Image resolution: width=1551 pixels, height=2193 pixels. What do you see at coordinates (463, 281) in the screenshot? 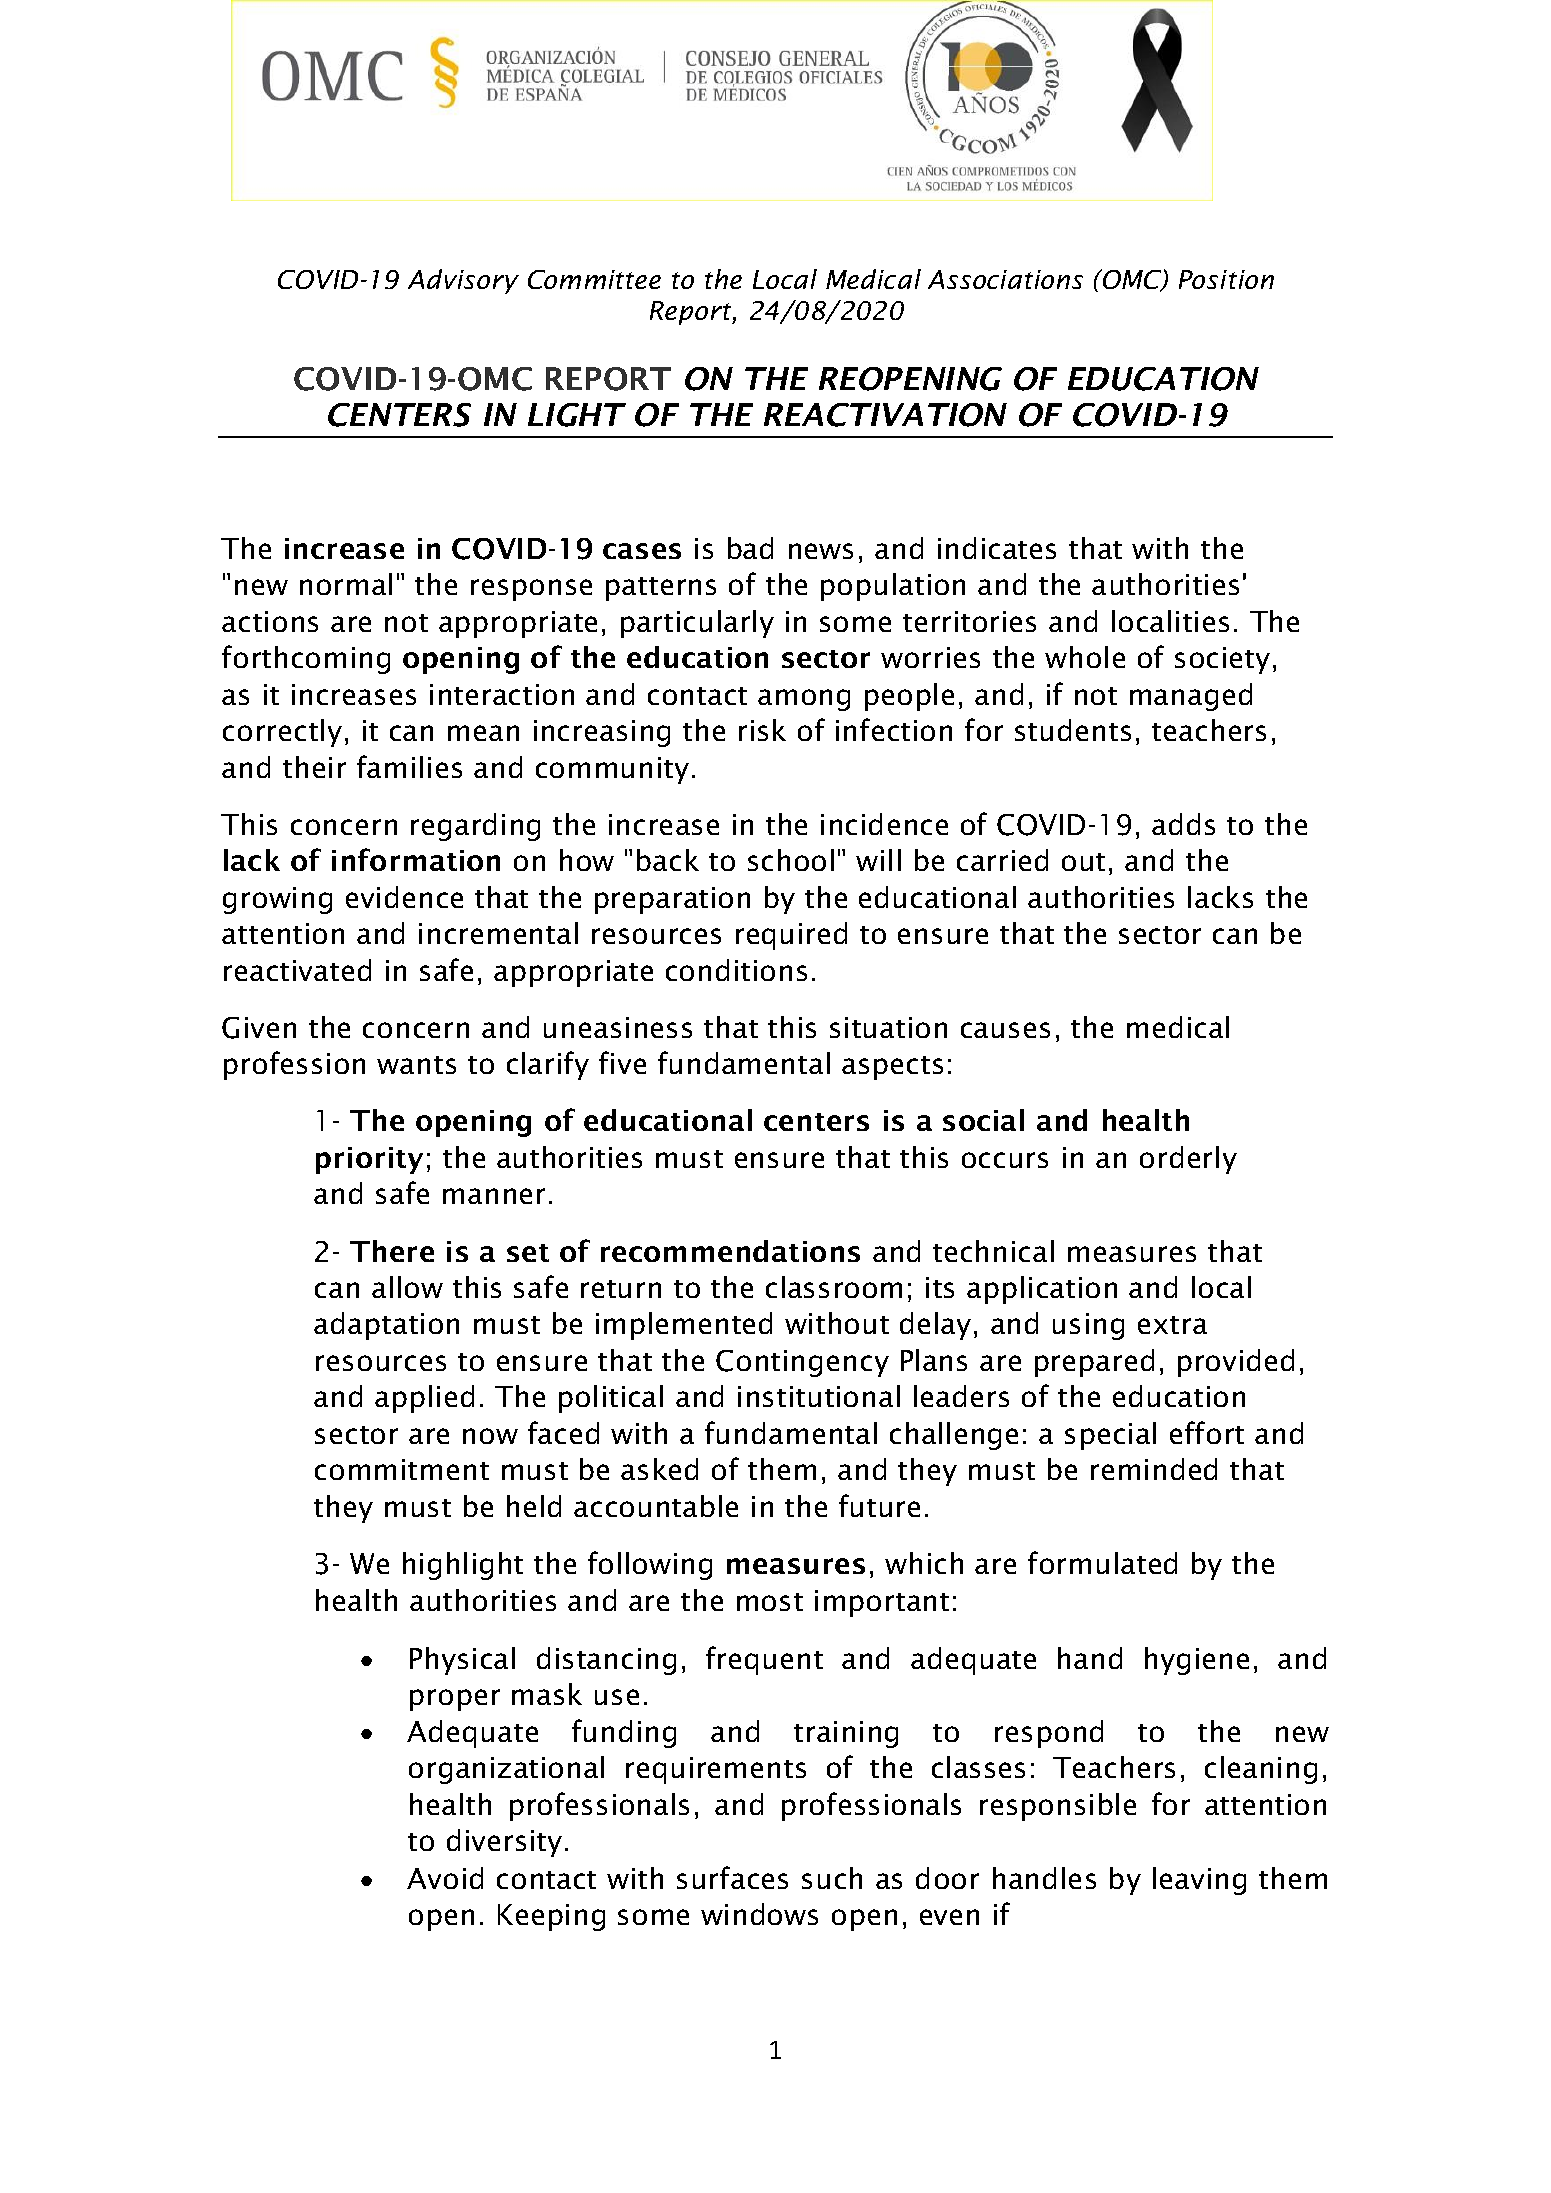
I see `Advisory` at bounding box center [463, 281].
